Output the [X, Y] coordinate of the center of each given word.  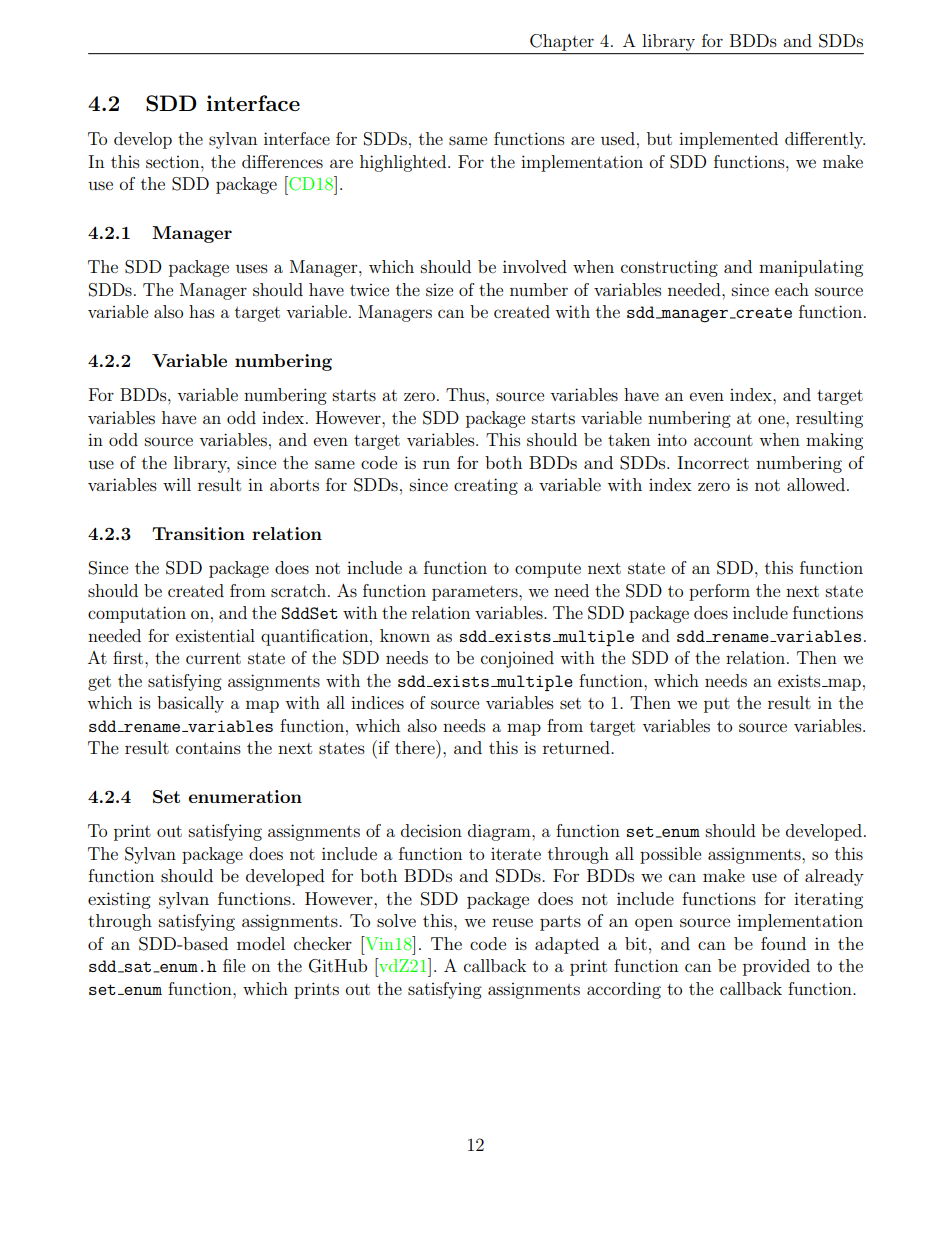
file [234, 965]
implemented [728, 140]
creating [486, 486]
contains [208, 747]
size [439, 289]
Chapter [562, 42]
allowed [816, 484]
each [792, 289]
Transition [198, 533]
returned [577, 747]
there [416, 747]
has [201, 311]
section [174, 162]
